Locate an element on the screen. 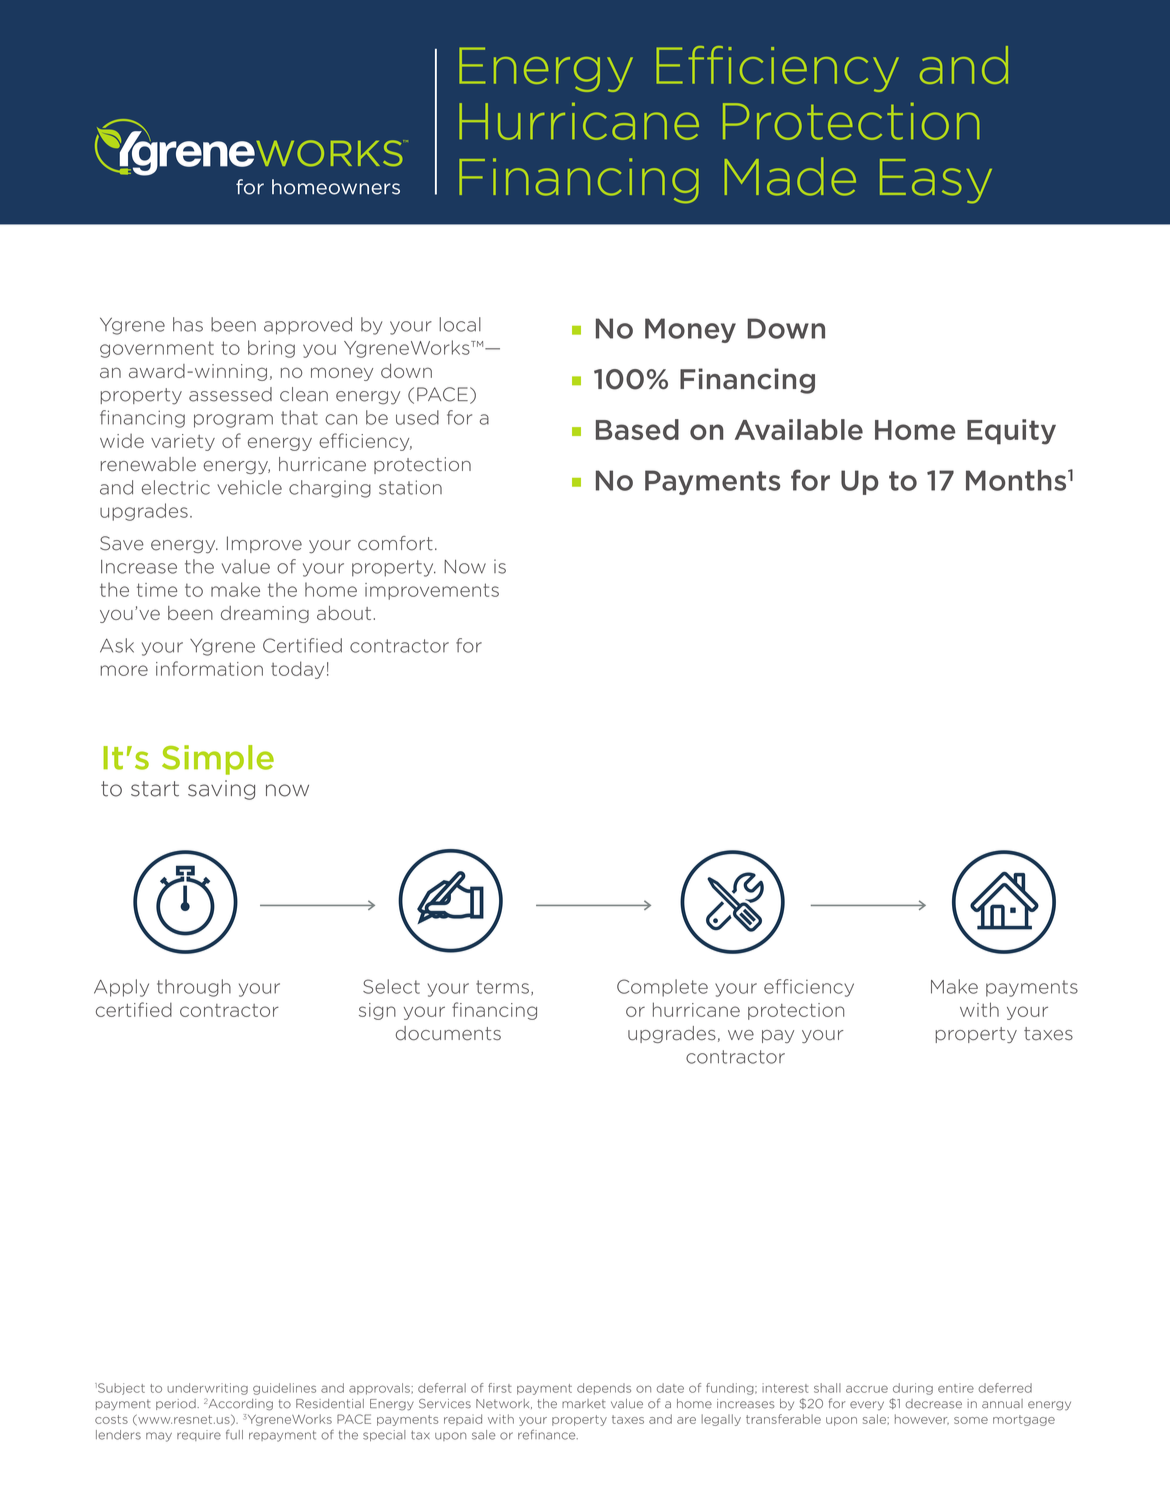  saving is located at coordinates (221, 790).
